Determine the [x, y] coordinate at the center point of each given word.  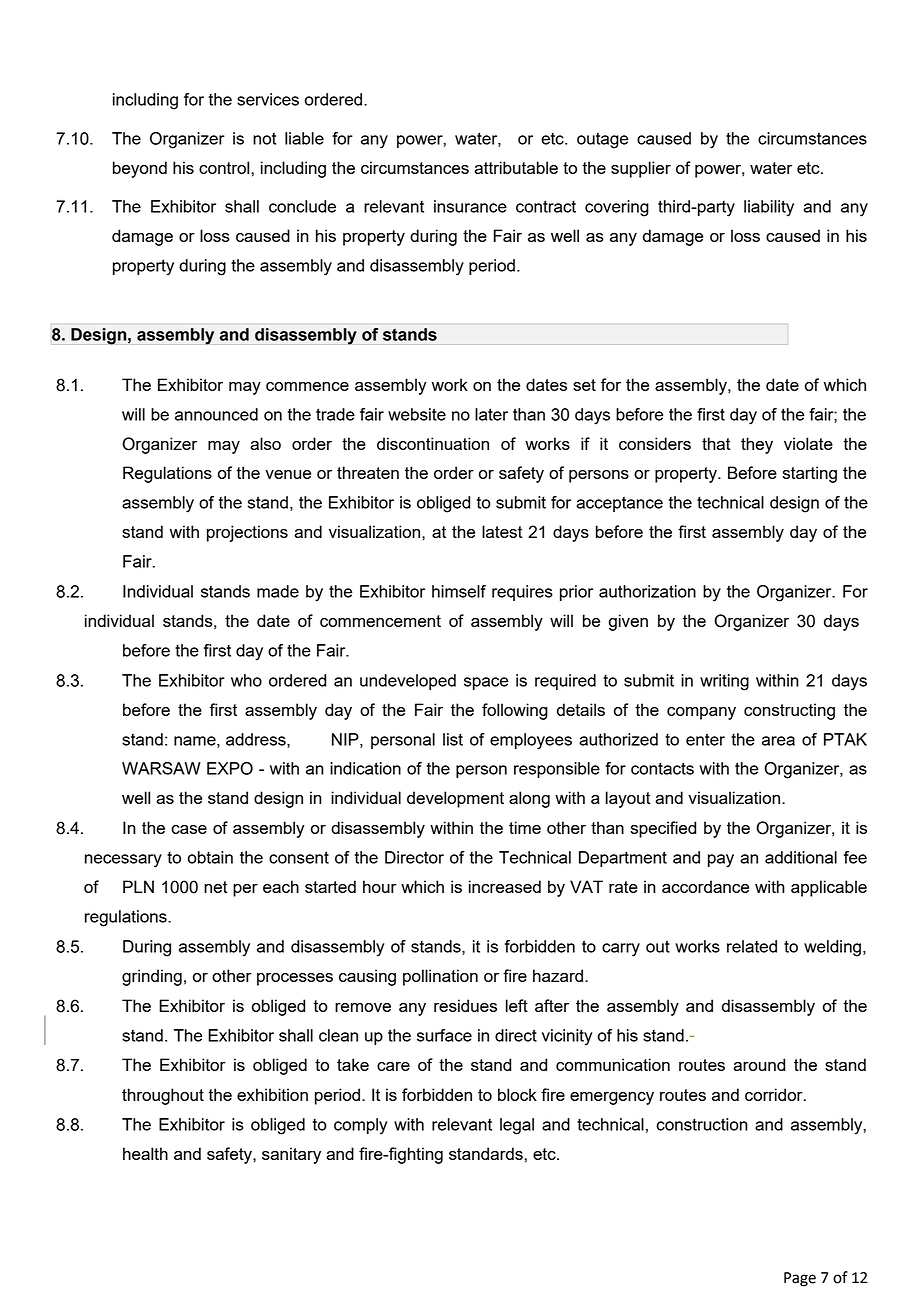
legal [517, 1126]
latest [502, 531]
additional [801, 857]
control [225, 167]
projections [247, 533]
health [145, 1153]
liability [769, 208]
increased [505, 886]
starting [810, 474]
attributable [516, 167]
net [216, 887]
